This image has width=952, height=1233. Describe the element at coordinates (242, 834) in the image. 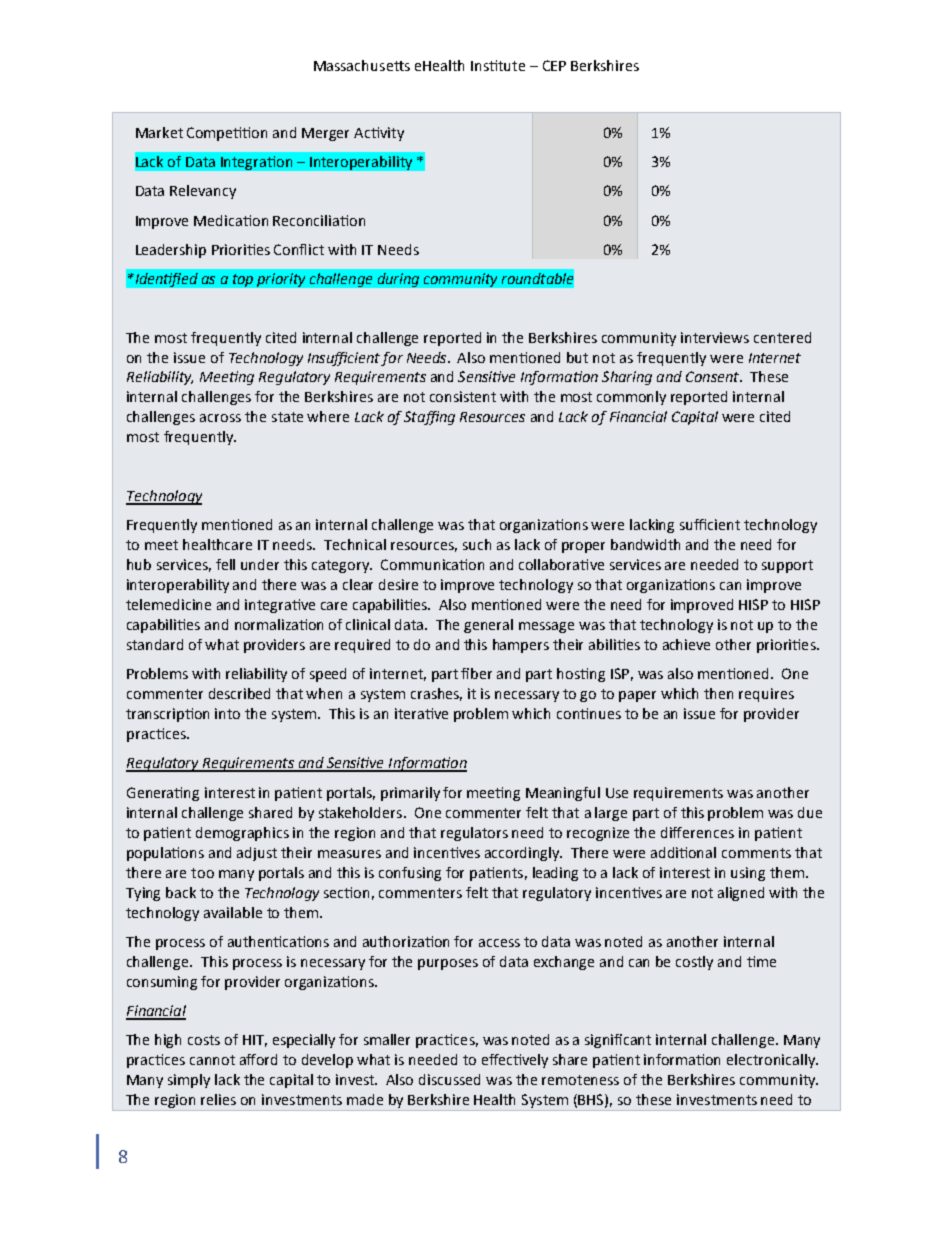

I see `demographics` at that location.
